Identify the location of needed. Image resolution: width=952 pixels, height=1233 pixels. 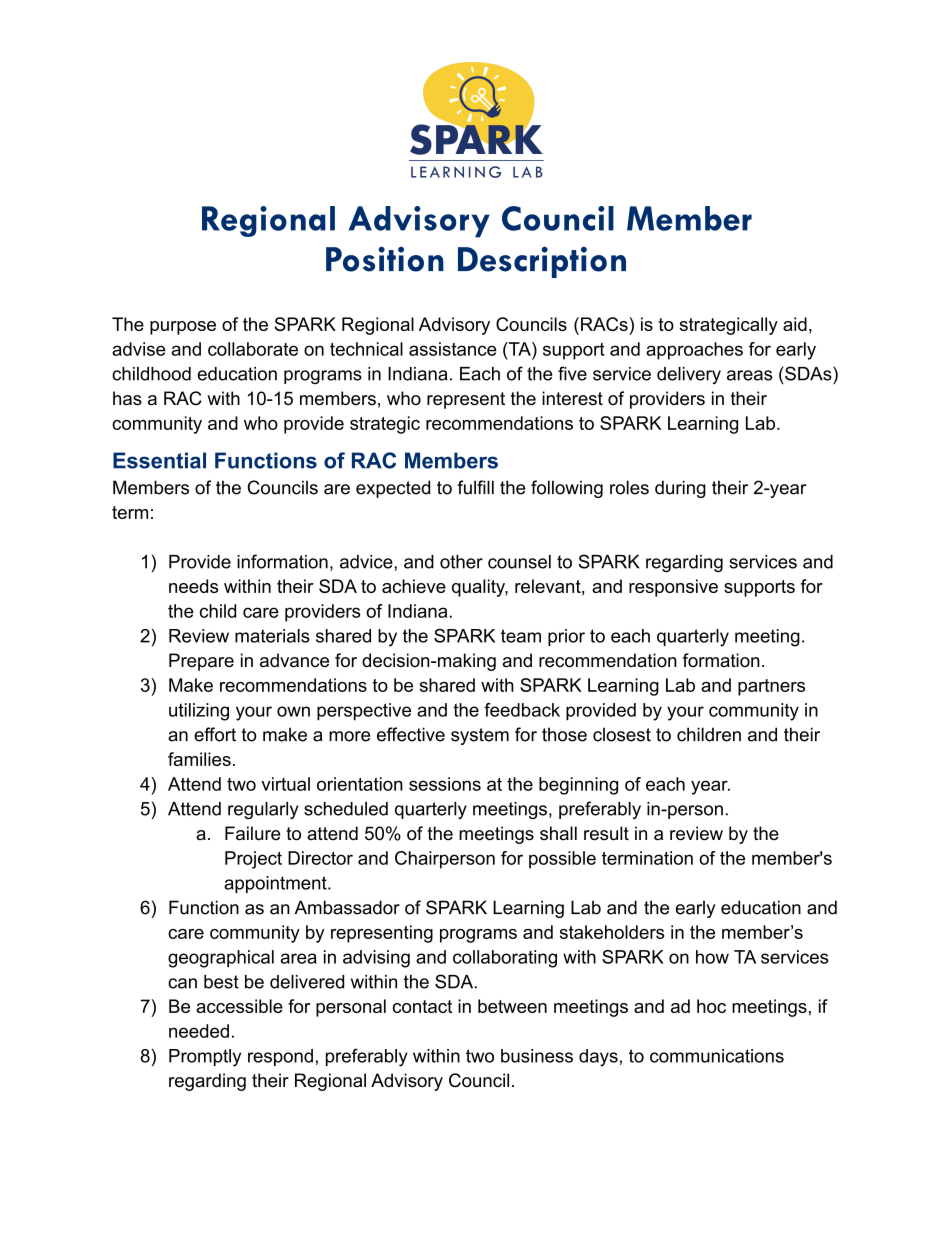
(199, 1031).
